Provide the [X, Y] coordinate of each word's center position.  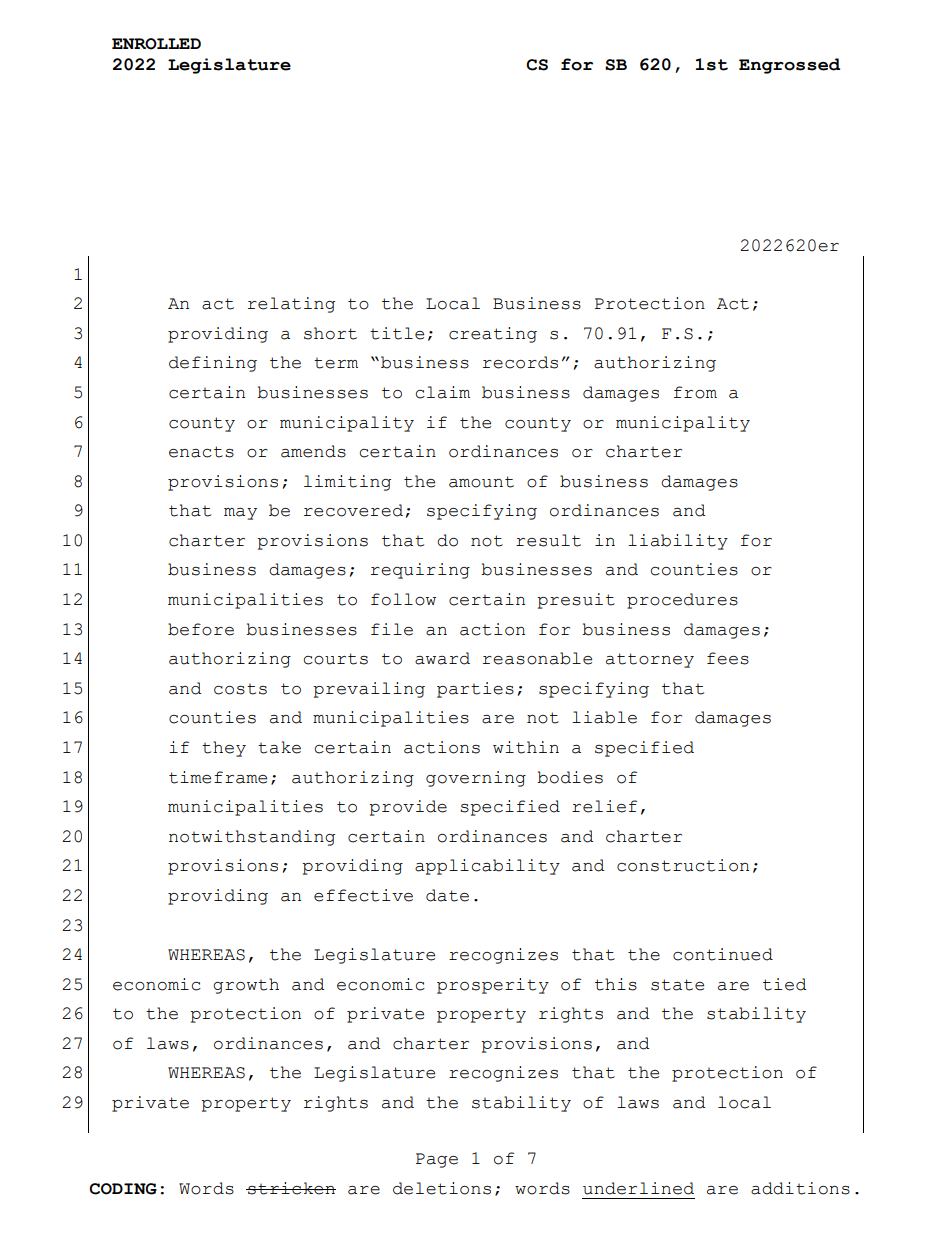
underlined [638, 1188]
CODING [123, 1189]
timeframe [218, 777]
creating [493, 335]
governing [476, 779]
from [695, 392]
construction [683, 865]
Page [437, 1160]
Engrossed [789, 66]
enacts [201, 452]
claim [443, 392]
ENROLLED [156, 44]
